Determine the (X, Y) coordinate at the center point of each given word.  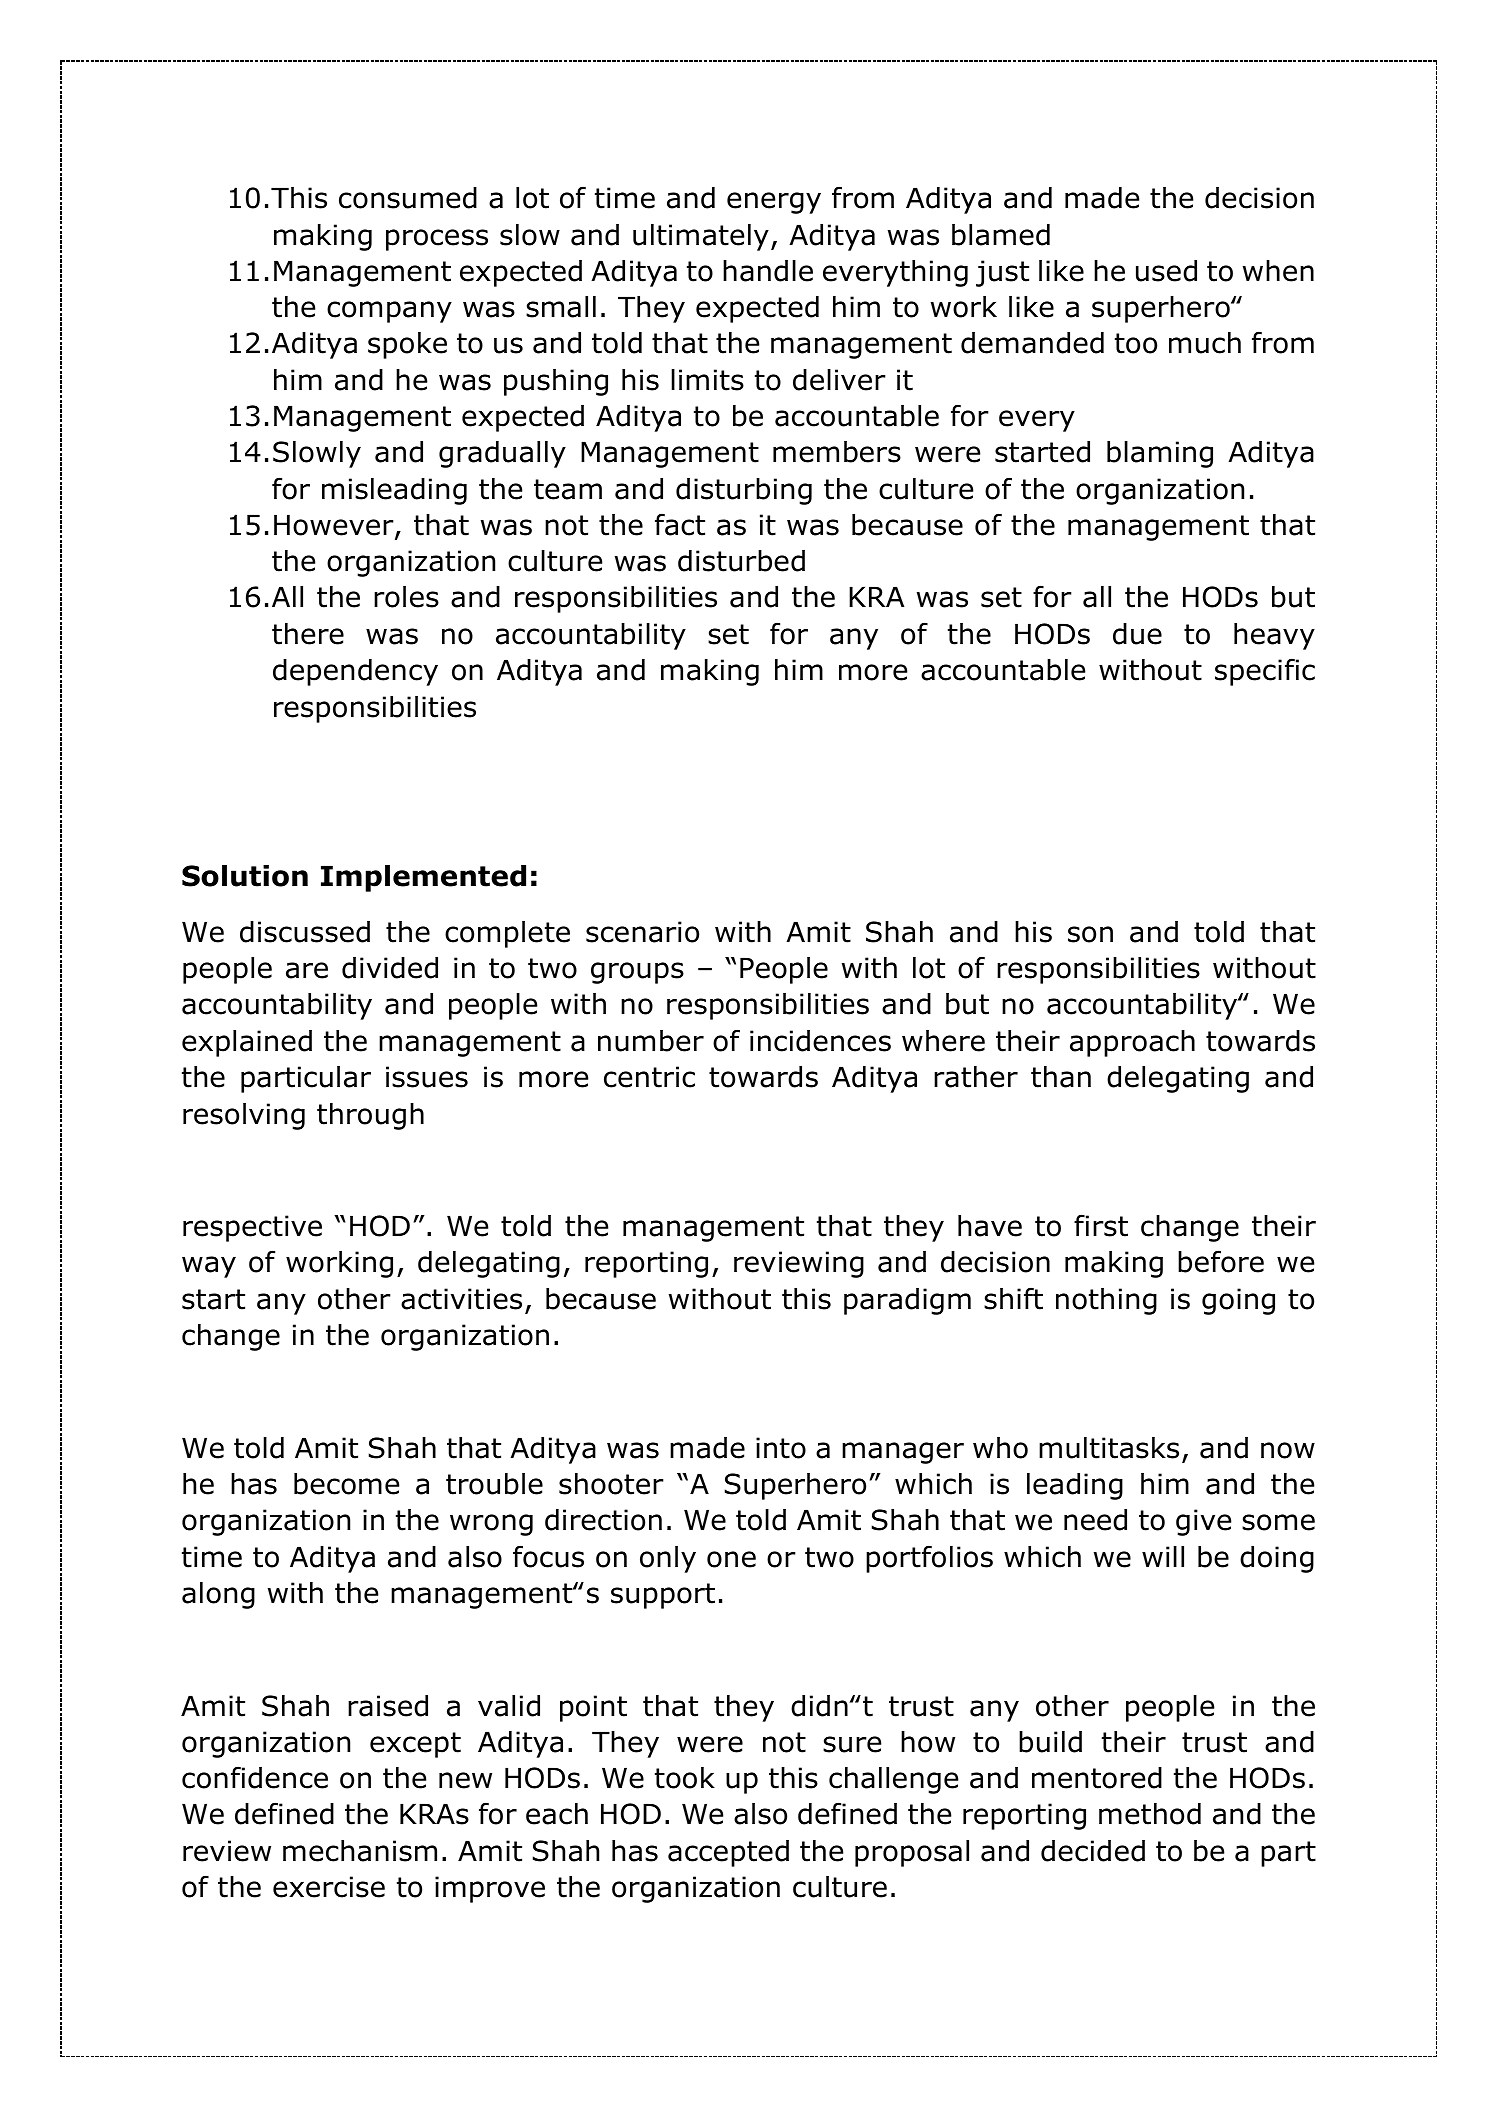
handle (768, 271)
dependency (355, 672)
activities (461, 1299)
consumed (408, 198)
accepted (728, 1853)
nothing (1106, 1301)
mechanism (360, 1851)
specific (1265, 672)
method (1150, 1814)
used (1166, 271)
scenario (642, 932)
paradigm (907, 1301)
